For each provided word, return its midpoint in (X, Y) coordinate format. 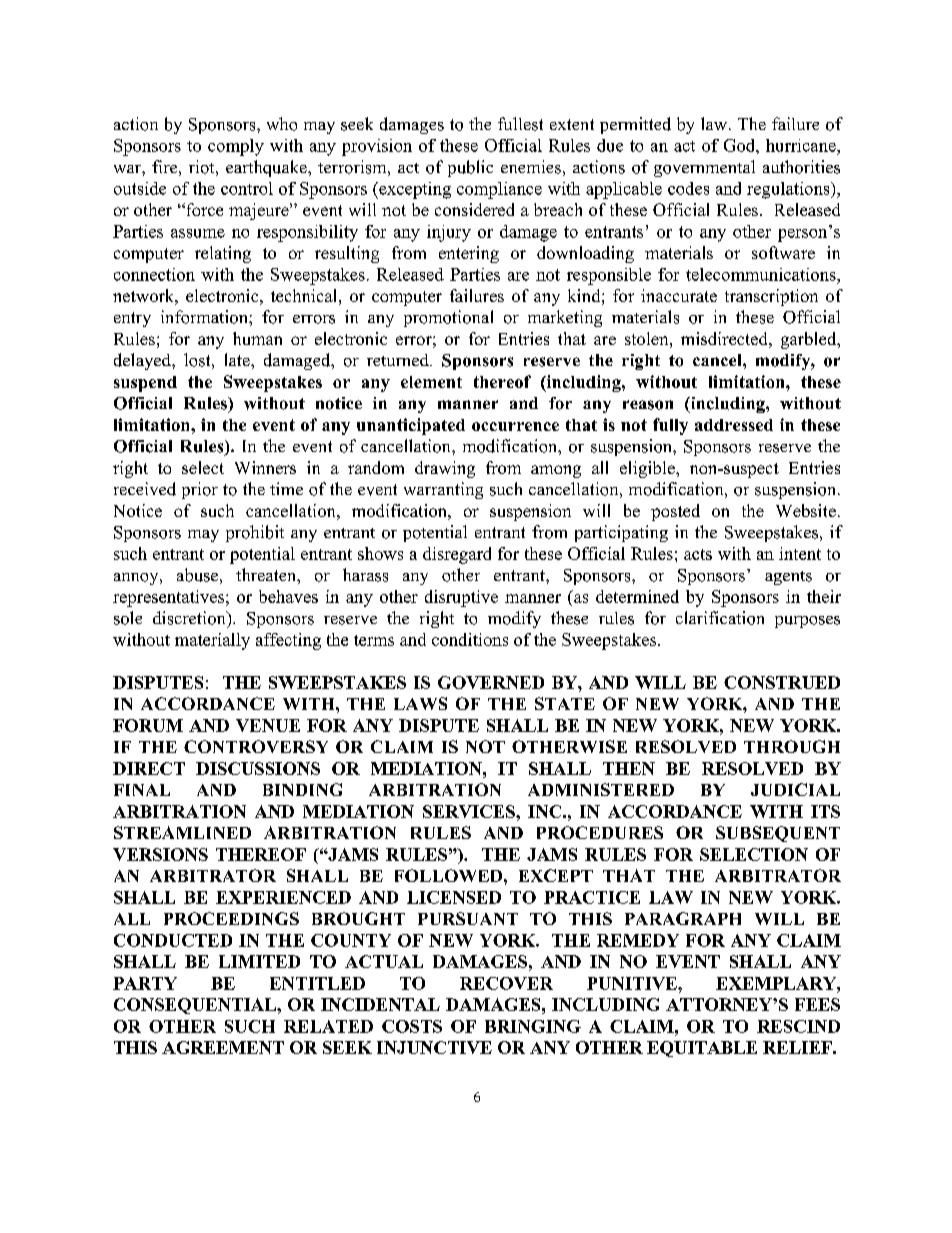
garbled (810, 340)
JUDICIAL (795, 789)
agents (788, 578)
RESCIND (798, 1026)
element (431, 382)
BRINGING (533, 1026)
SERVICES (470, 811)
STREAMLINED (182, 832)
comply (236, 147)
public (470, 168)
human (257, 338)
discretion (190, 618)
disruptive (461, 598)
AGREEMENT (223, 1047)
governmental (704, 168)
